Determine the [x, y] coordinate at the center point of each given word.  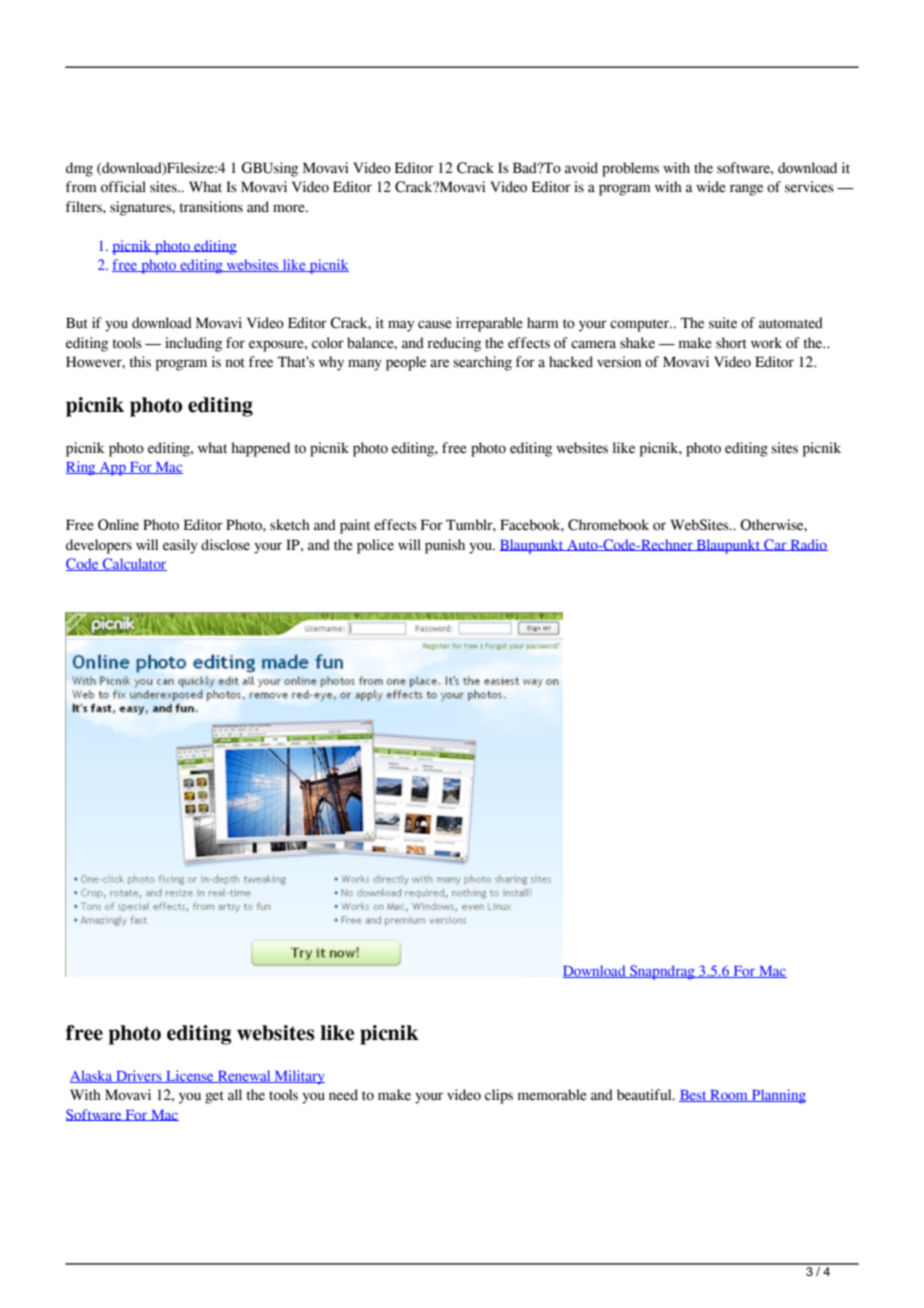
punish [445, 546]
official [123, 187]
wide [711, 187]
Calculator [134, 564]
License [190, 1076]
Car [775, 545]
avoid [581, 168]
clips [499, 1096]
